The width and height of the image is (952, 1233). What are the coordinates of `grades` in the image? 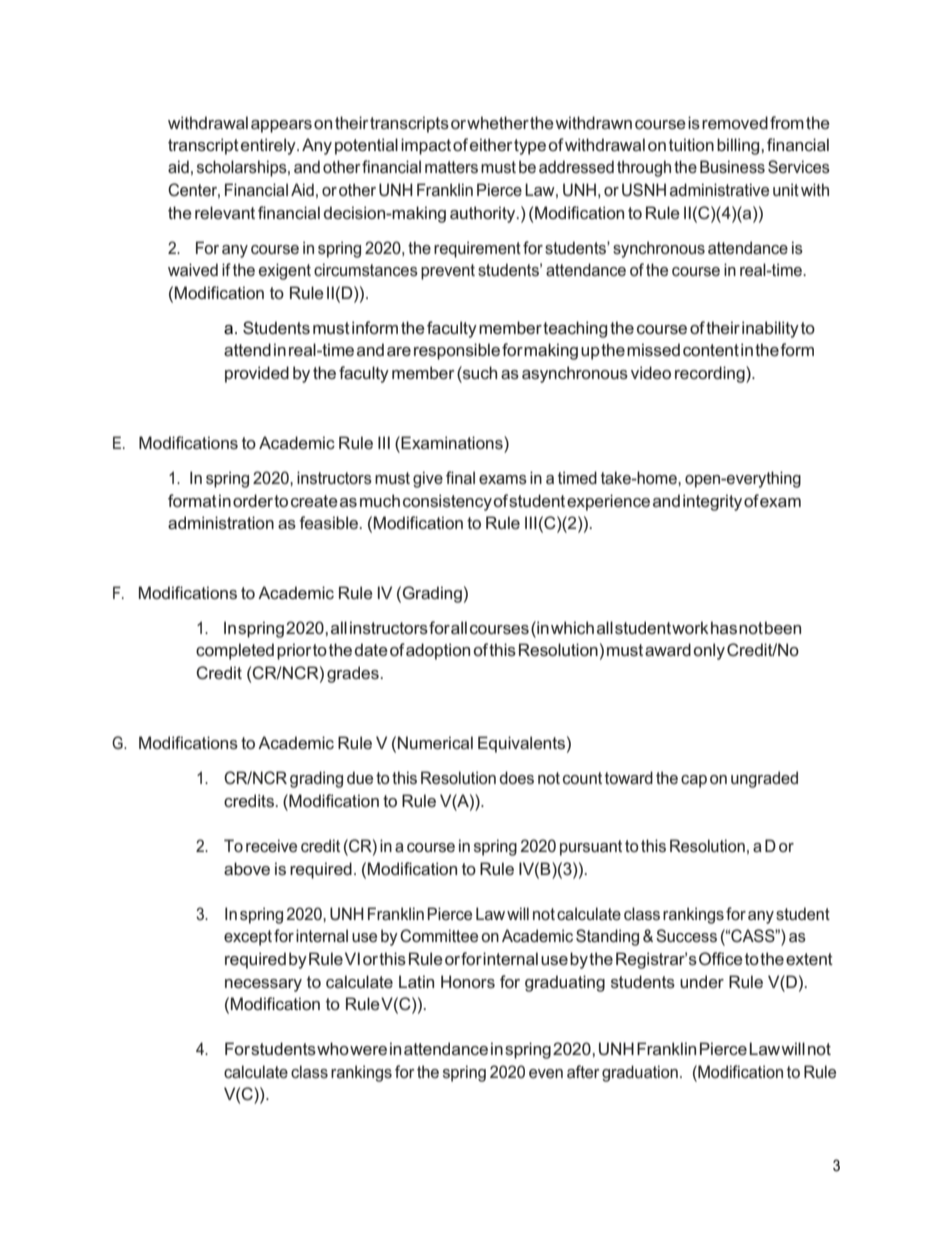 It's located at (354, 674).
